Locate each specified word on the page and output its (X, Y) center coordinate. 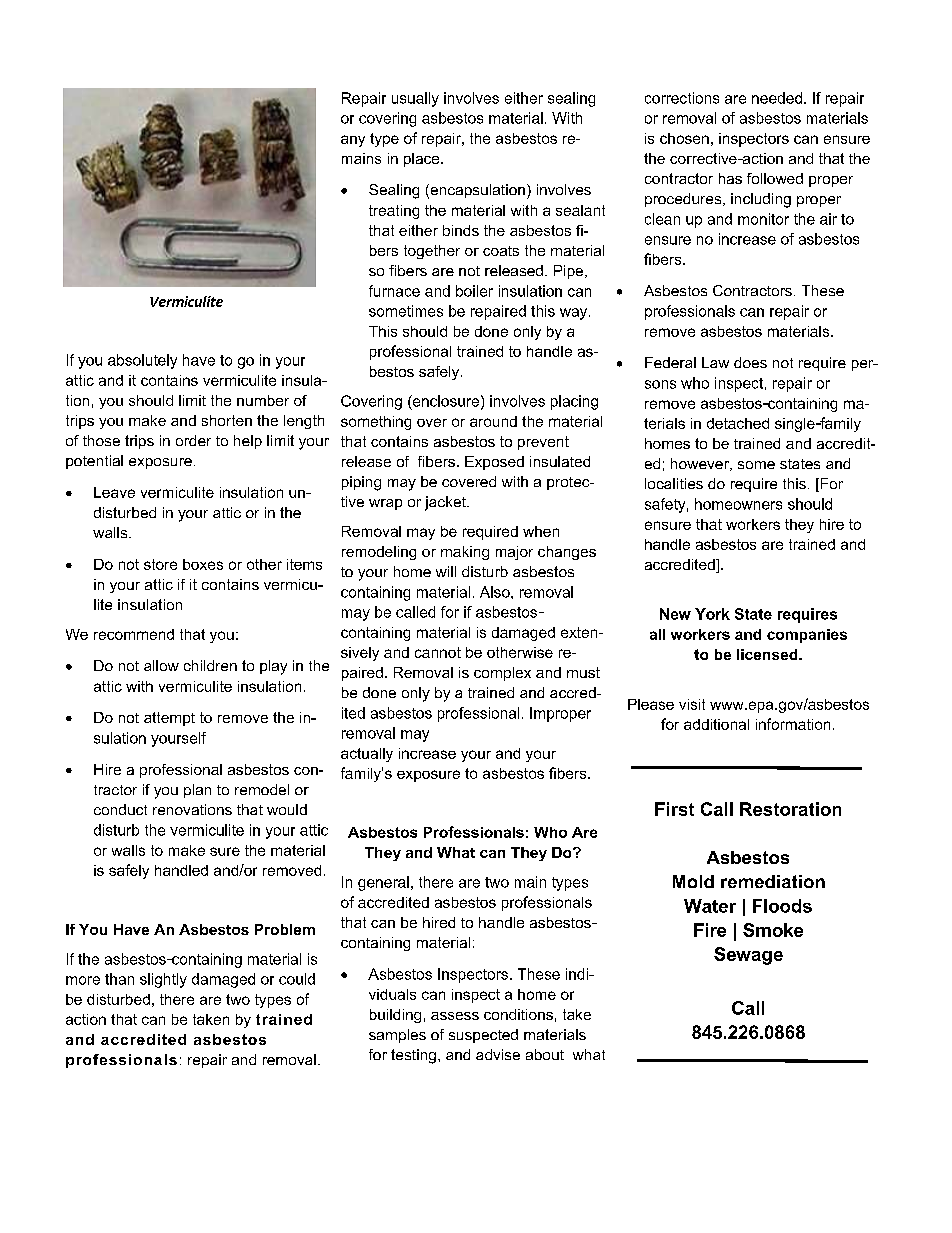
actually (367, 755)
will (446, 571)
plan (197, 791)
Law (715, 362)
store (160, 564)
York (712, 614)
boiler (474, 291)
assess (455, 1016)
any (353, 141)
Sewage (748, 956)
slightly (163, 980)
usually (415, 99)
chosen (684, 138)
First (674, 809)
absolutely (142, 361)
